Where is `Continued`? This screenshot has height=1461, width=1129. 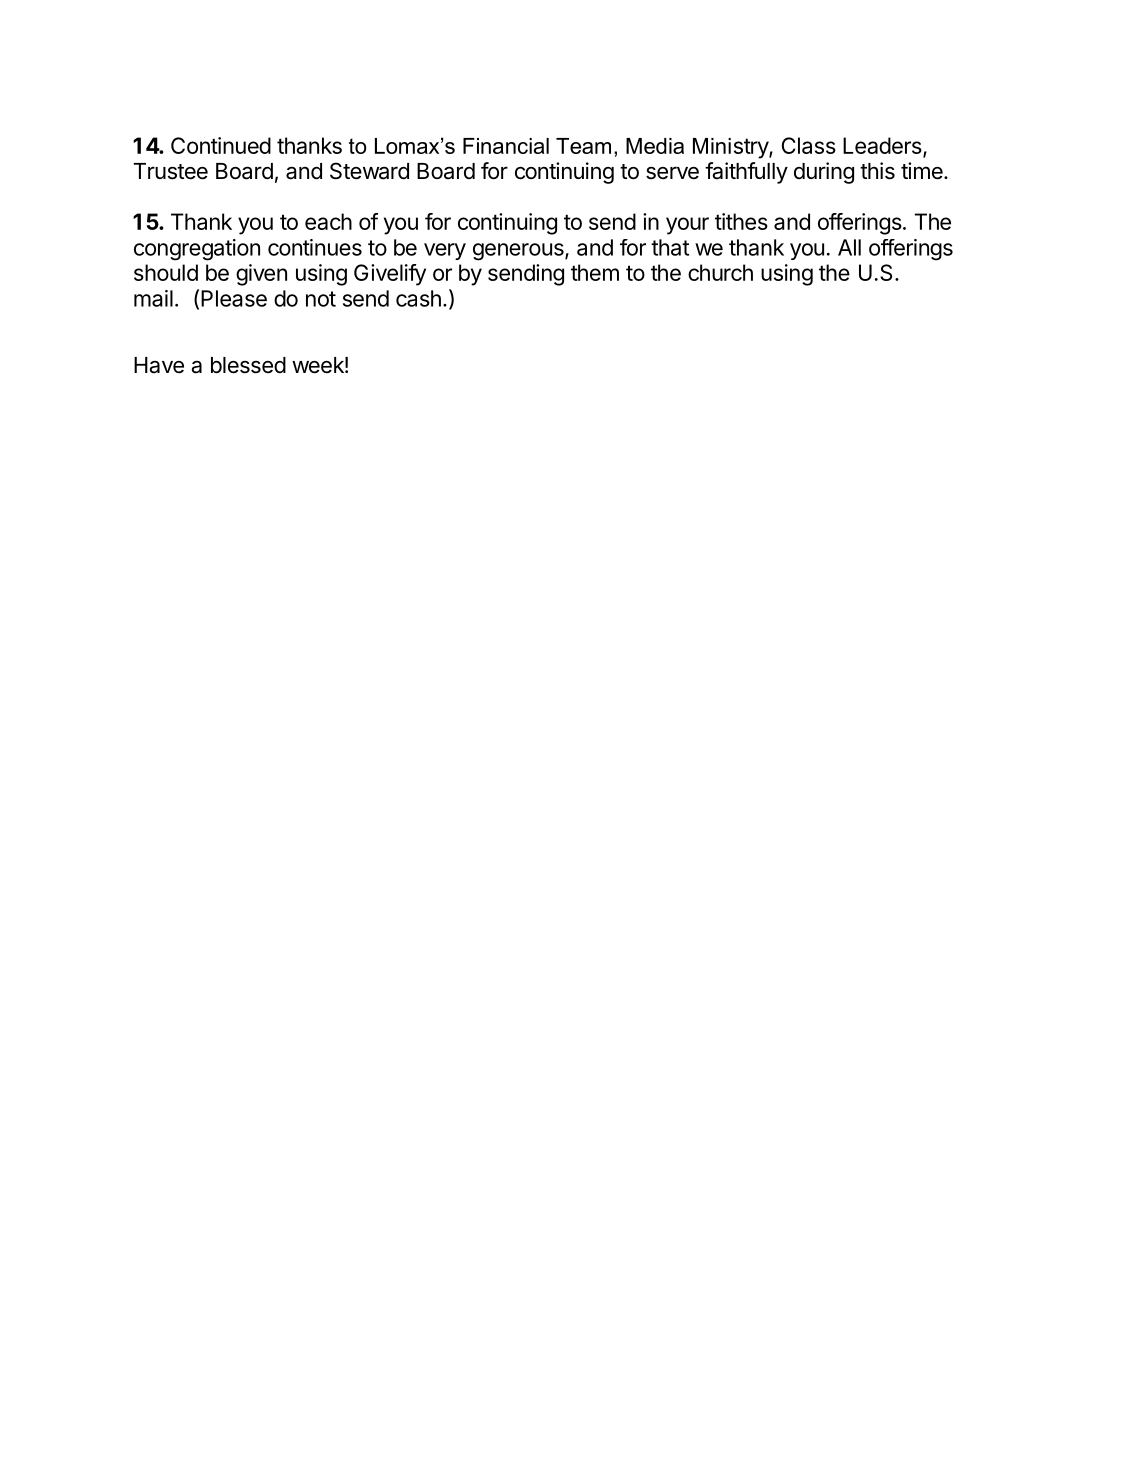
Continued is located at coordinates (221, 145).
